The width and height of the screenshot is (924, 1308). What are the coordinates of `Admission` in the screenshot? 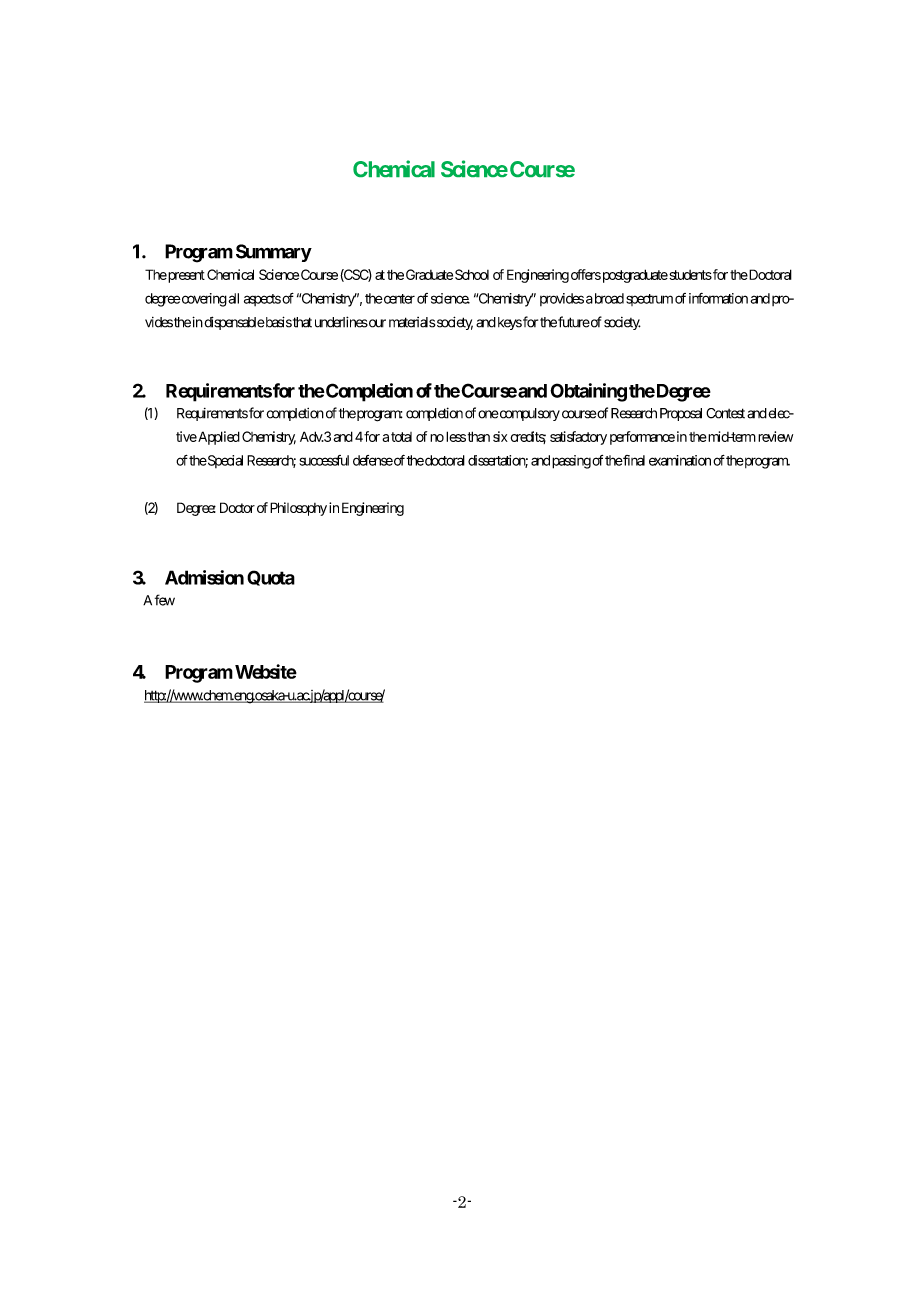 It's located at (204, 577).
